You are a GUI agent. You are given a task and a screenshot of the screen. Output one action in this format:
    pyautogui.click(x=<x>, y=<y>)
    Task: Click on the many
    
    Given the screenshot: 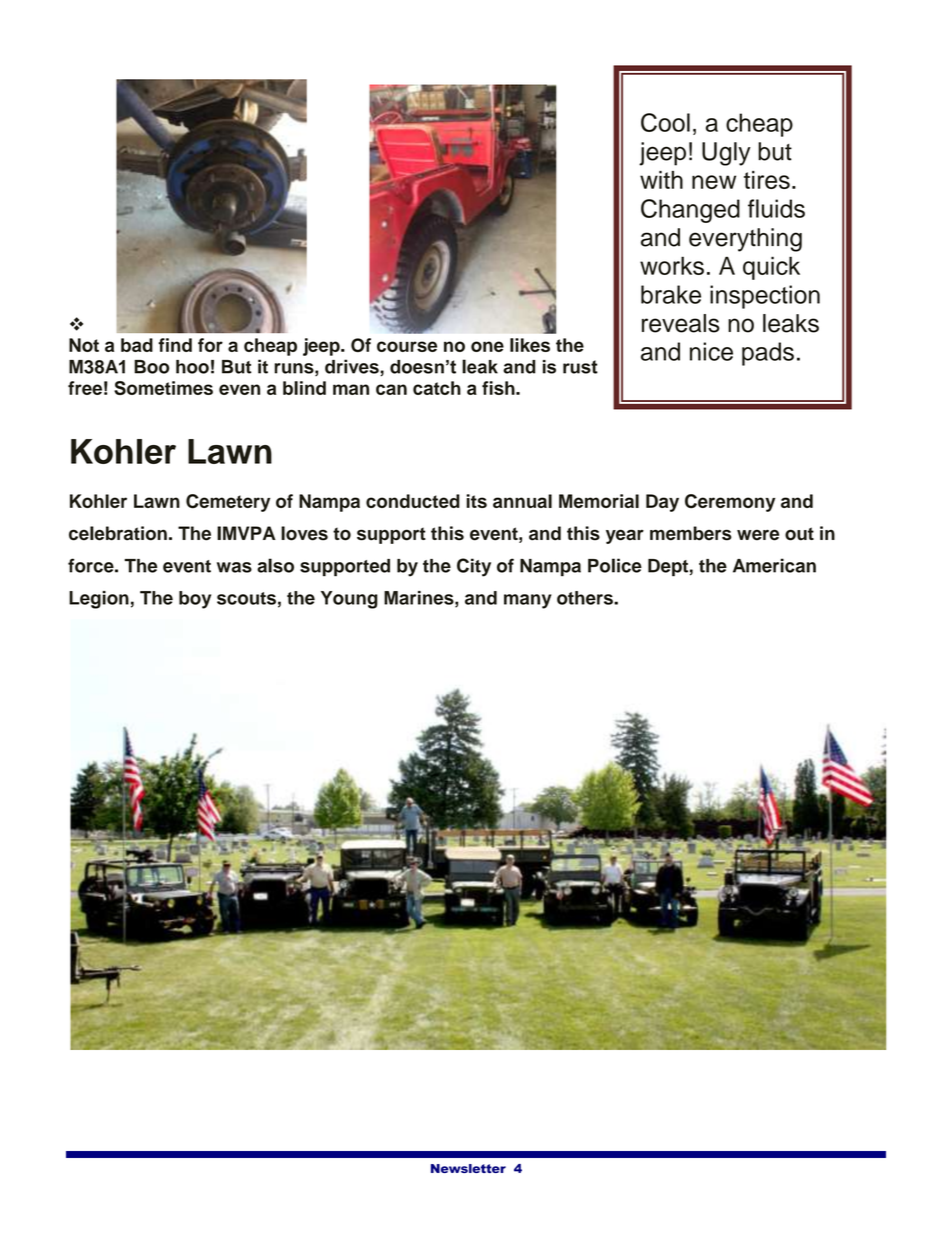 What is the action you would take?
    pyautogui.click(x=528, y=601)
